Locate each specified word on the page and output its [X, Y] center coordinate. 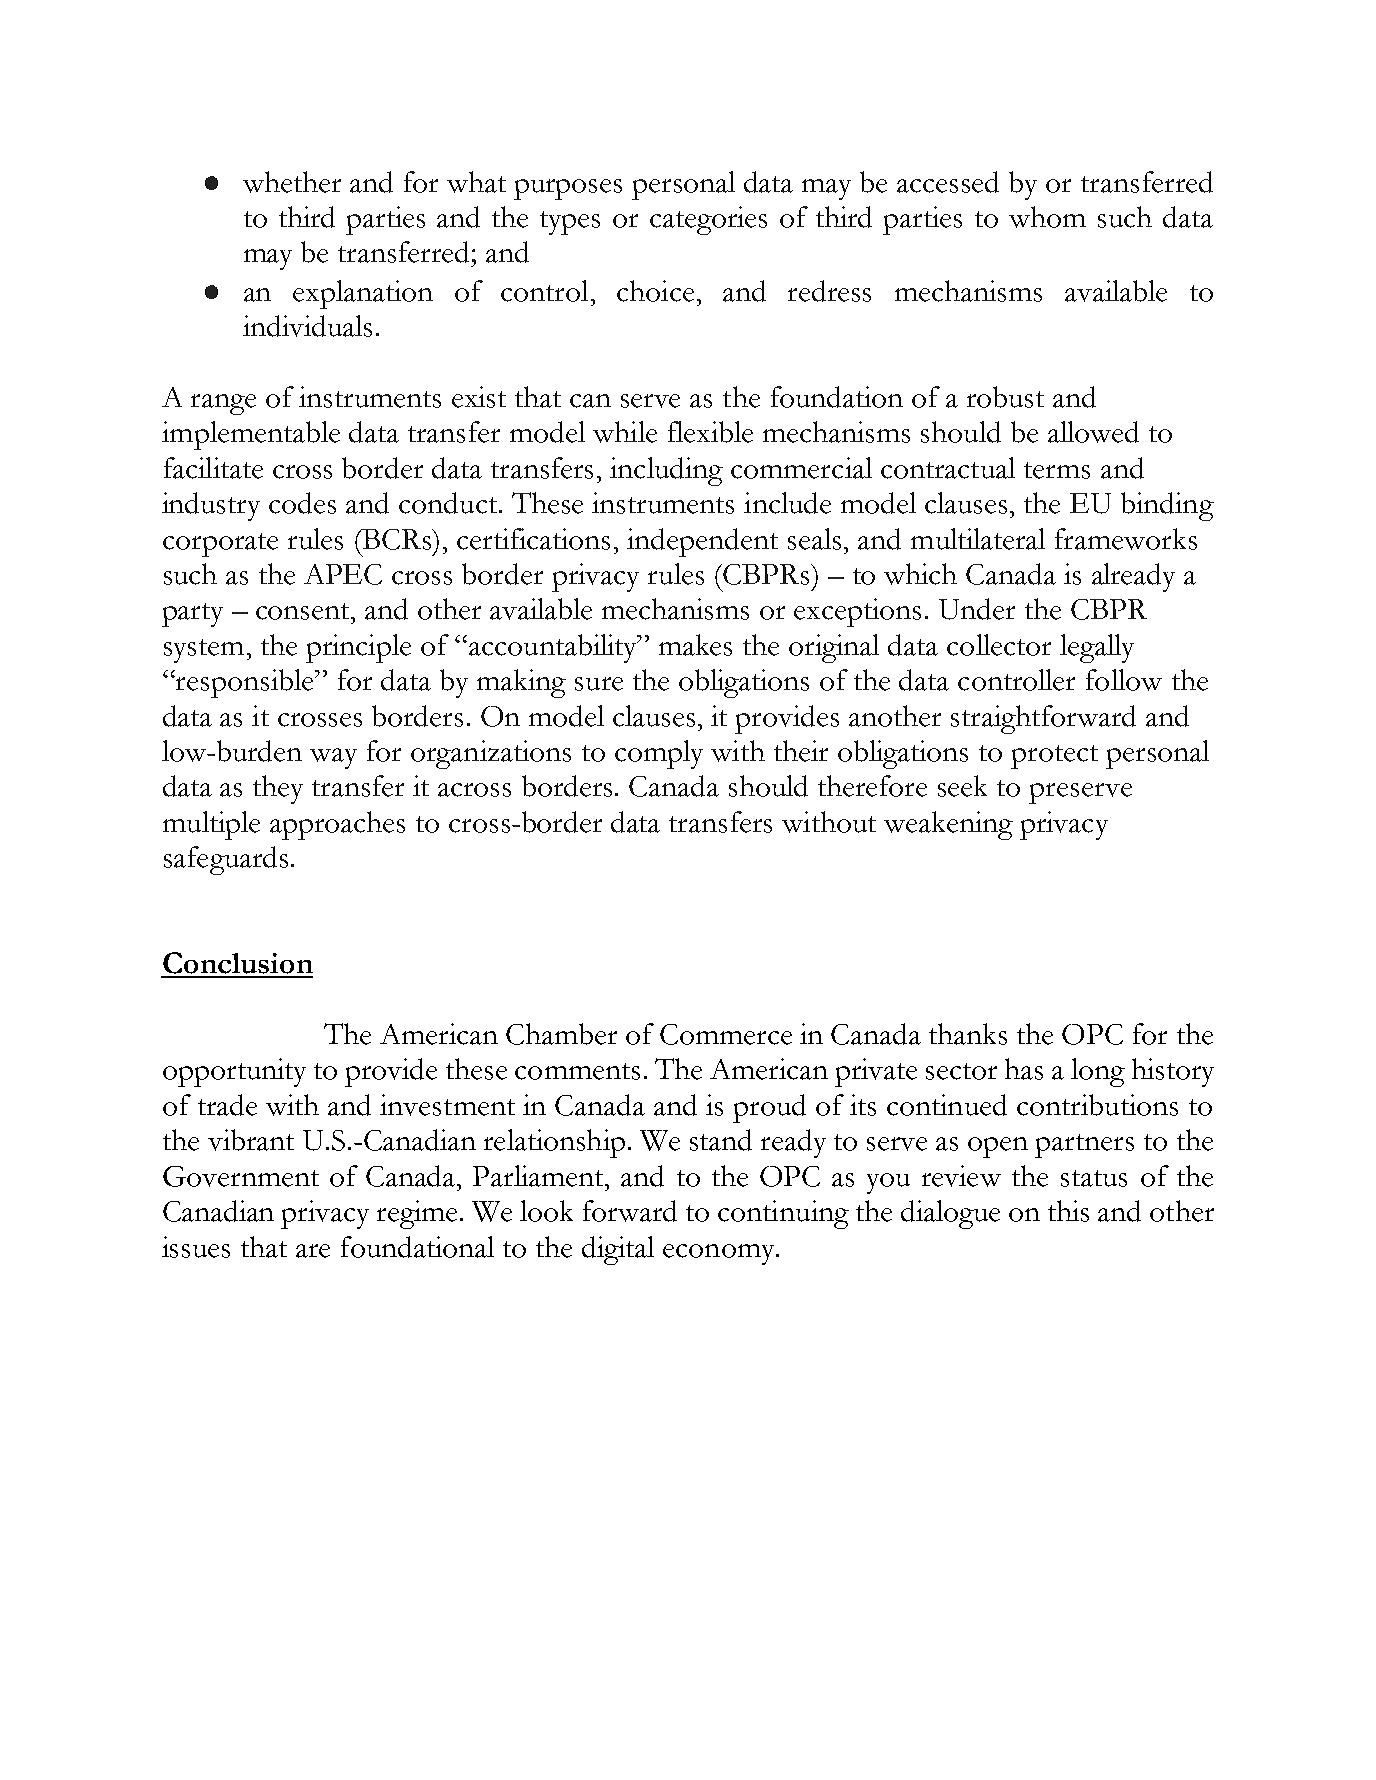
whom [1047, 217]
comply [659, 754]
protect [1054, 757]
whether [292, 182]
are [313, 1251]
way [333, 758]
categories [708, 220]
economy [720, 1254]
